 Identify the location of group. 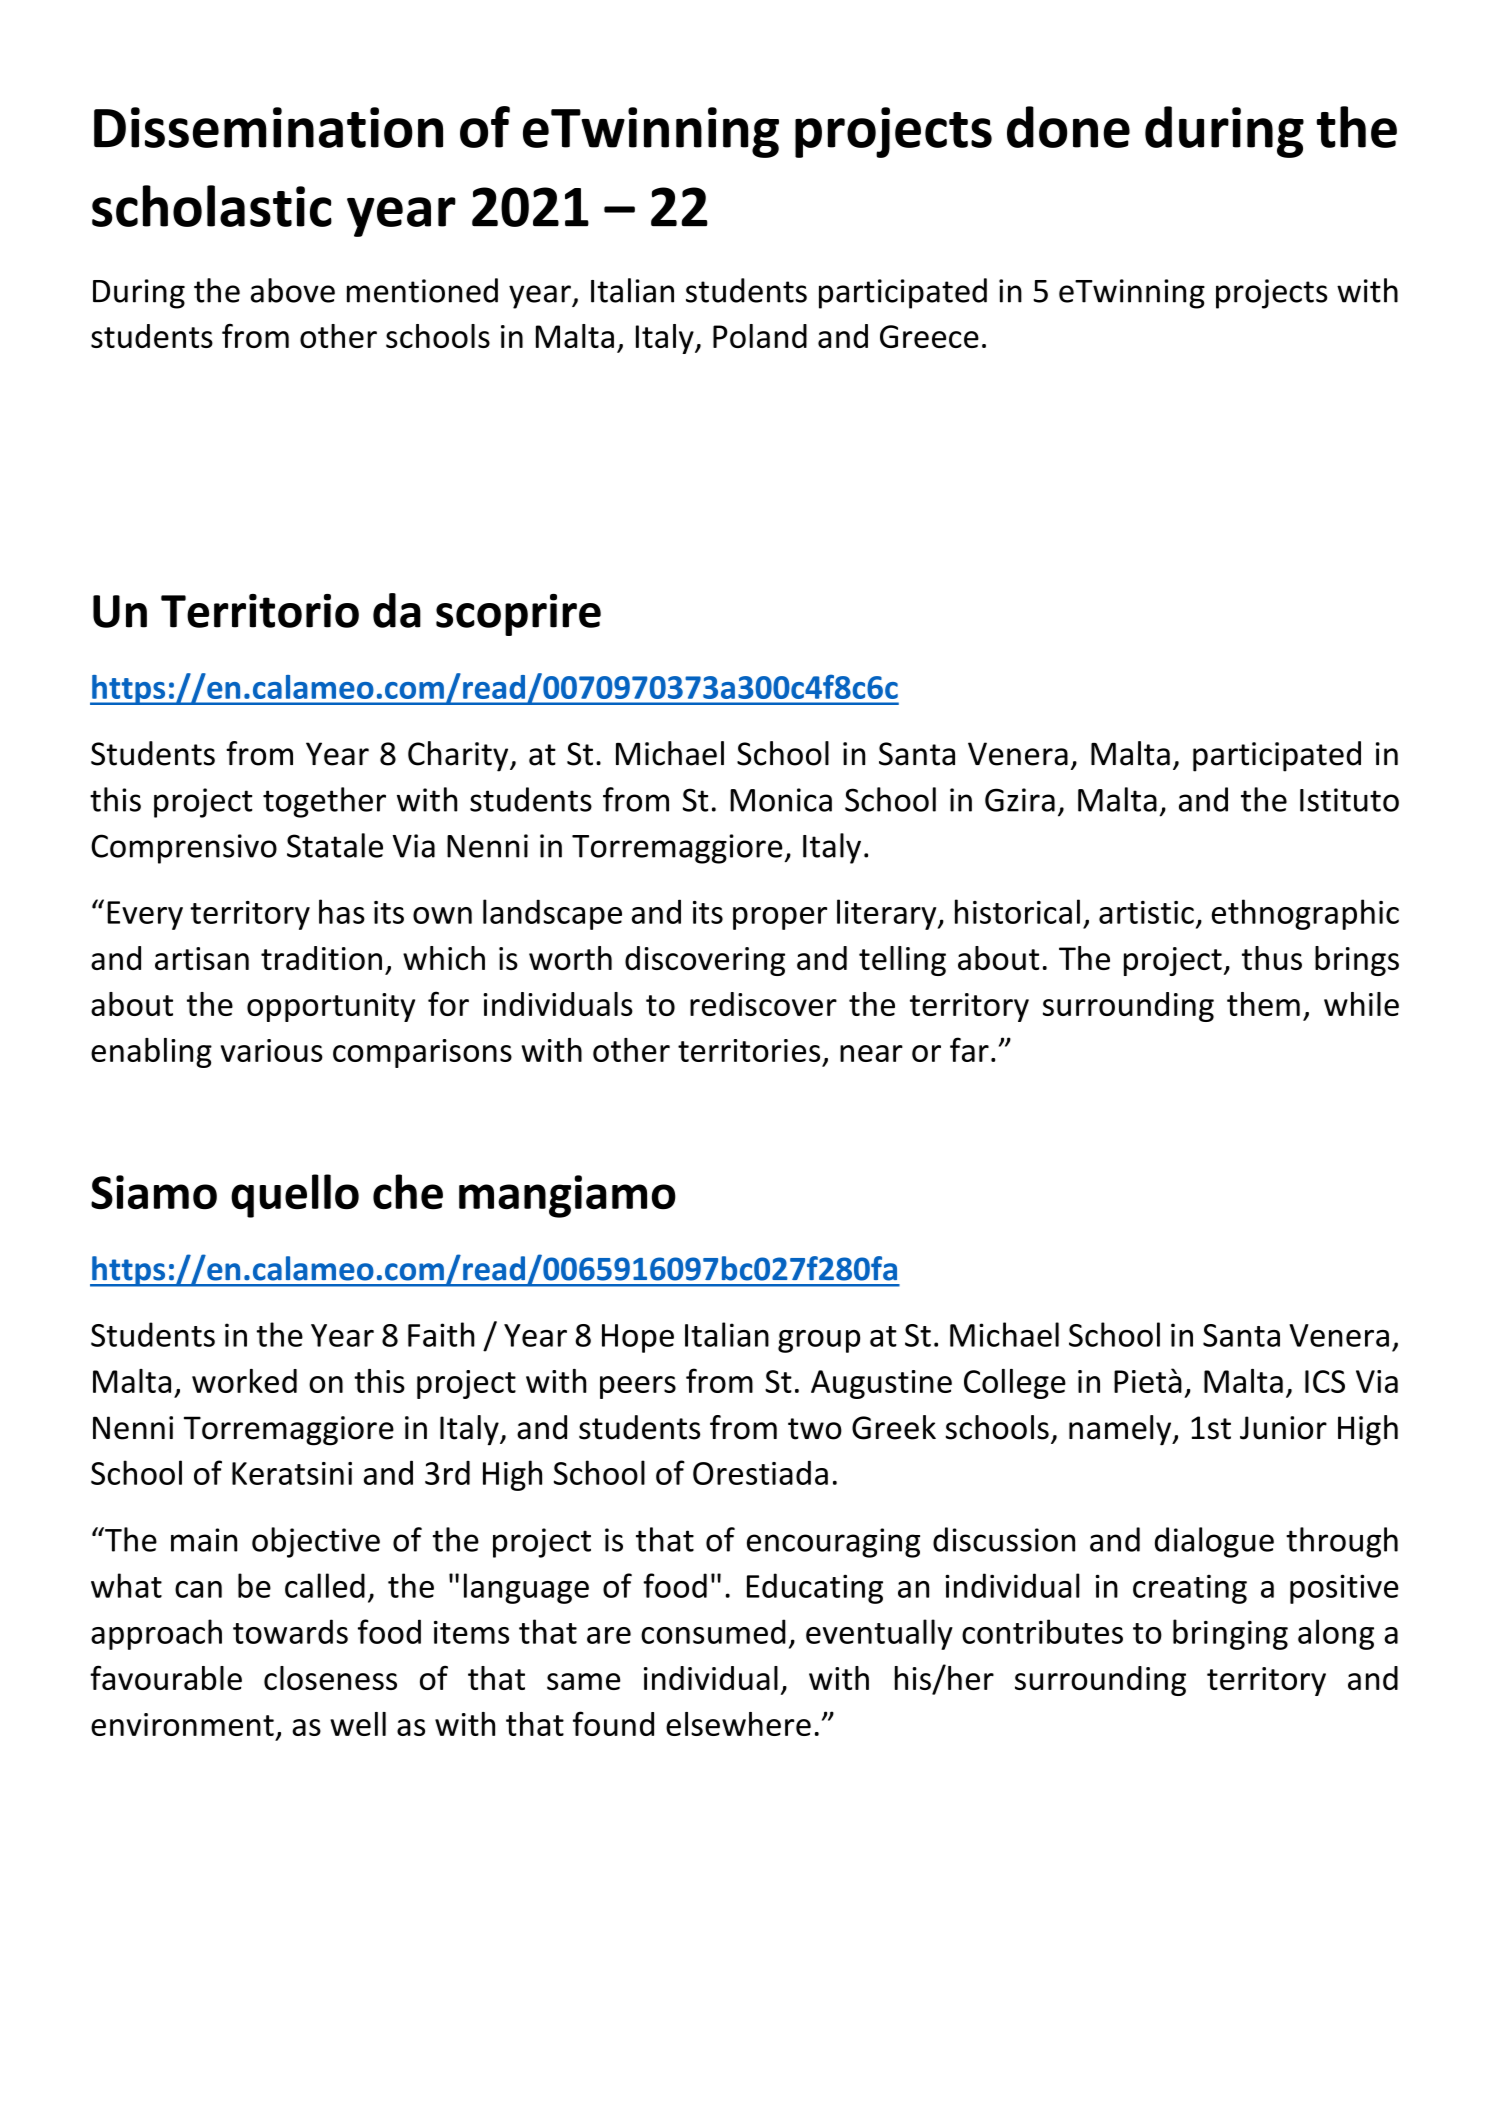
(819, 1341).
